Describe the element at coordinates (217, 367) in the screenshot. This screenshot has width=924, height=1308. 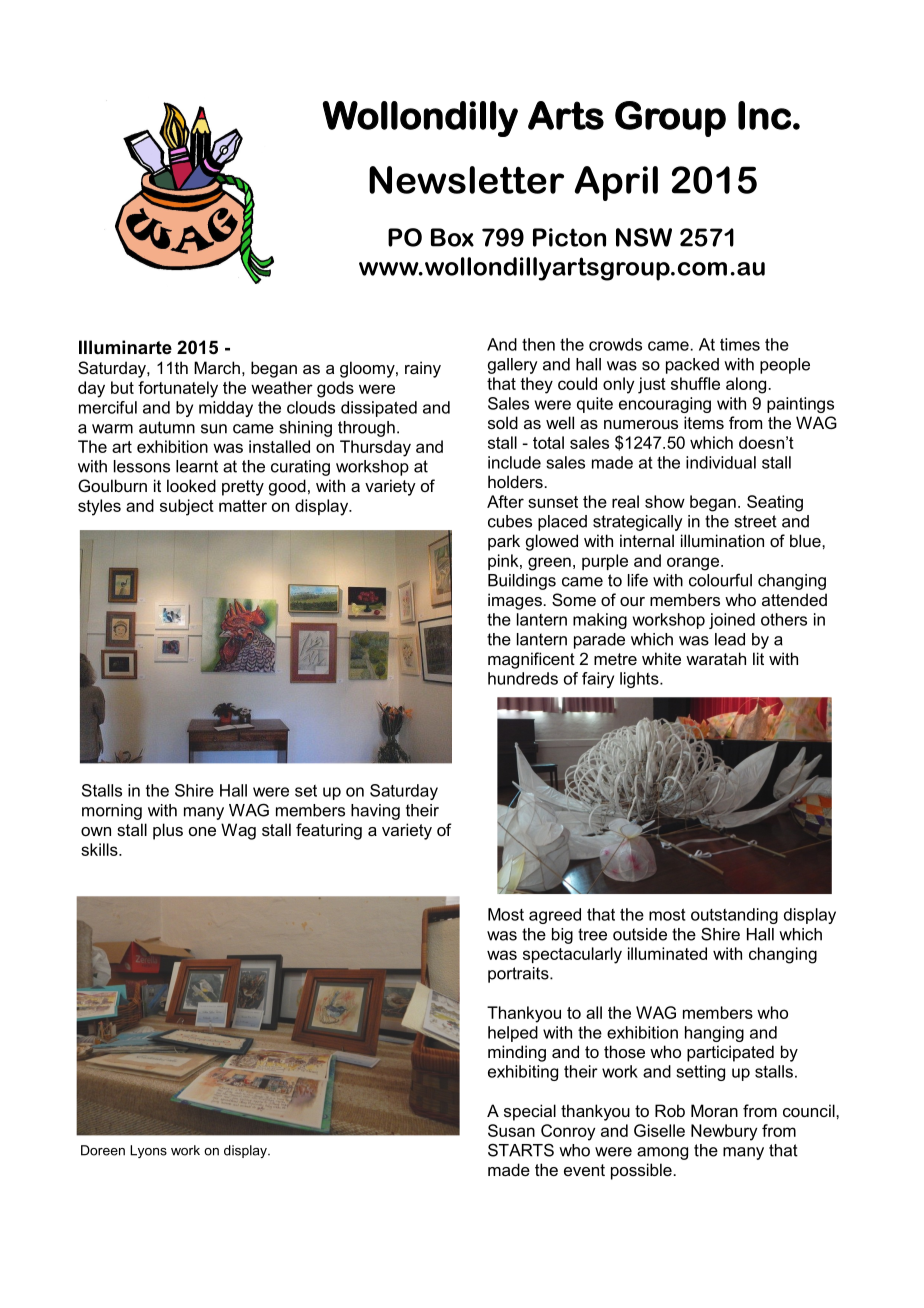
I see `March` at that location.
